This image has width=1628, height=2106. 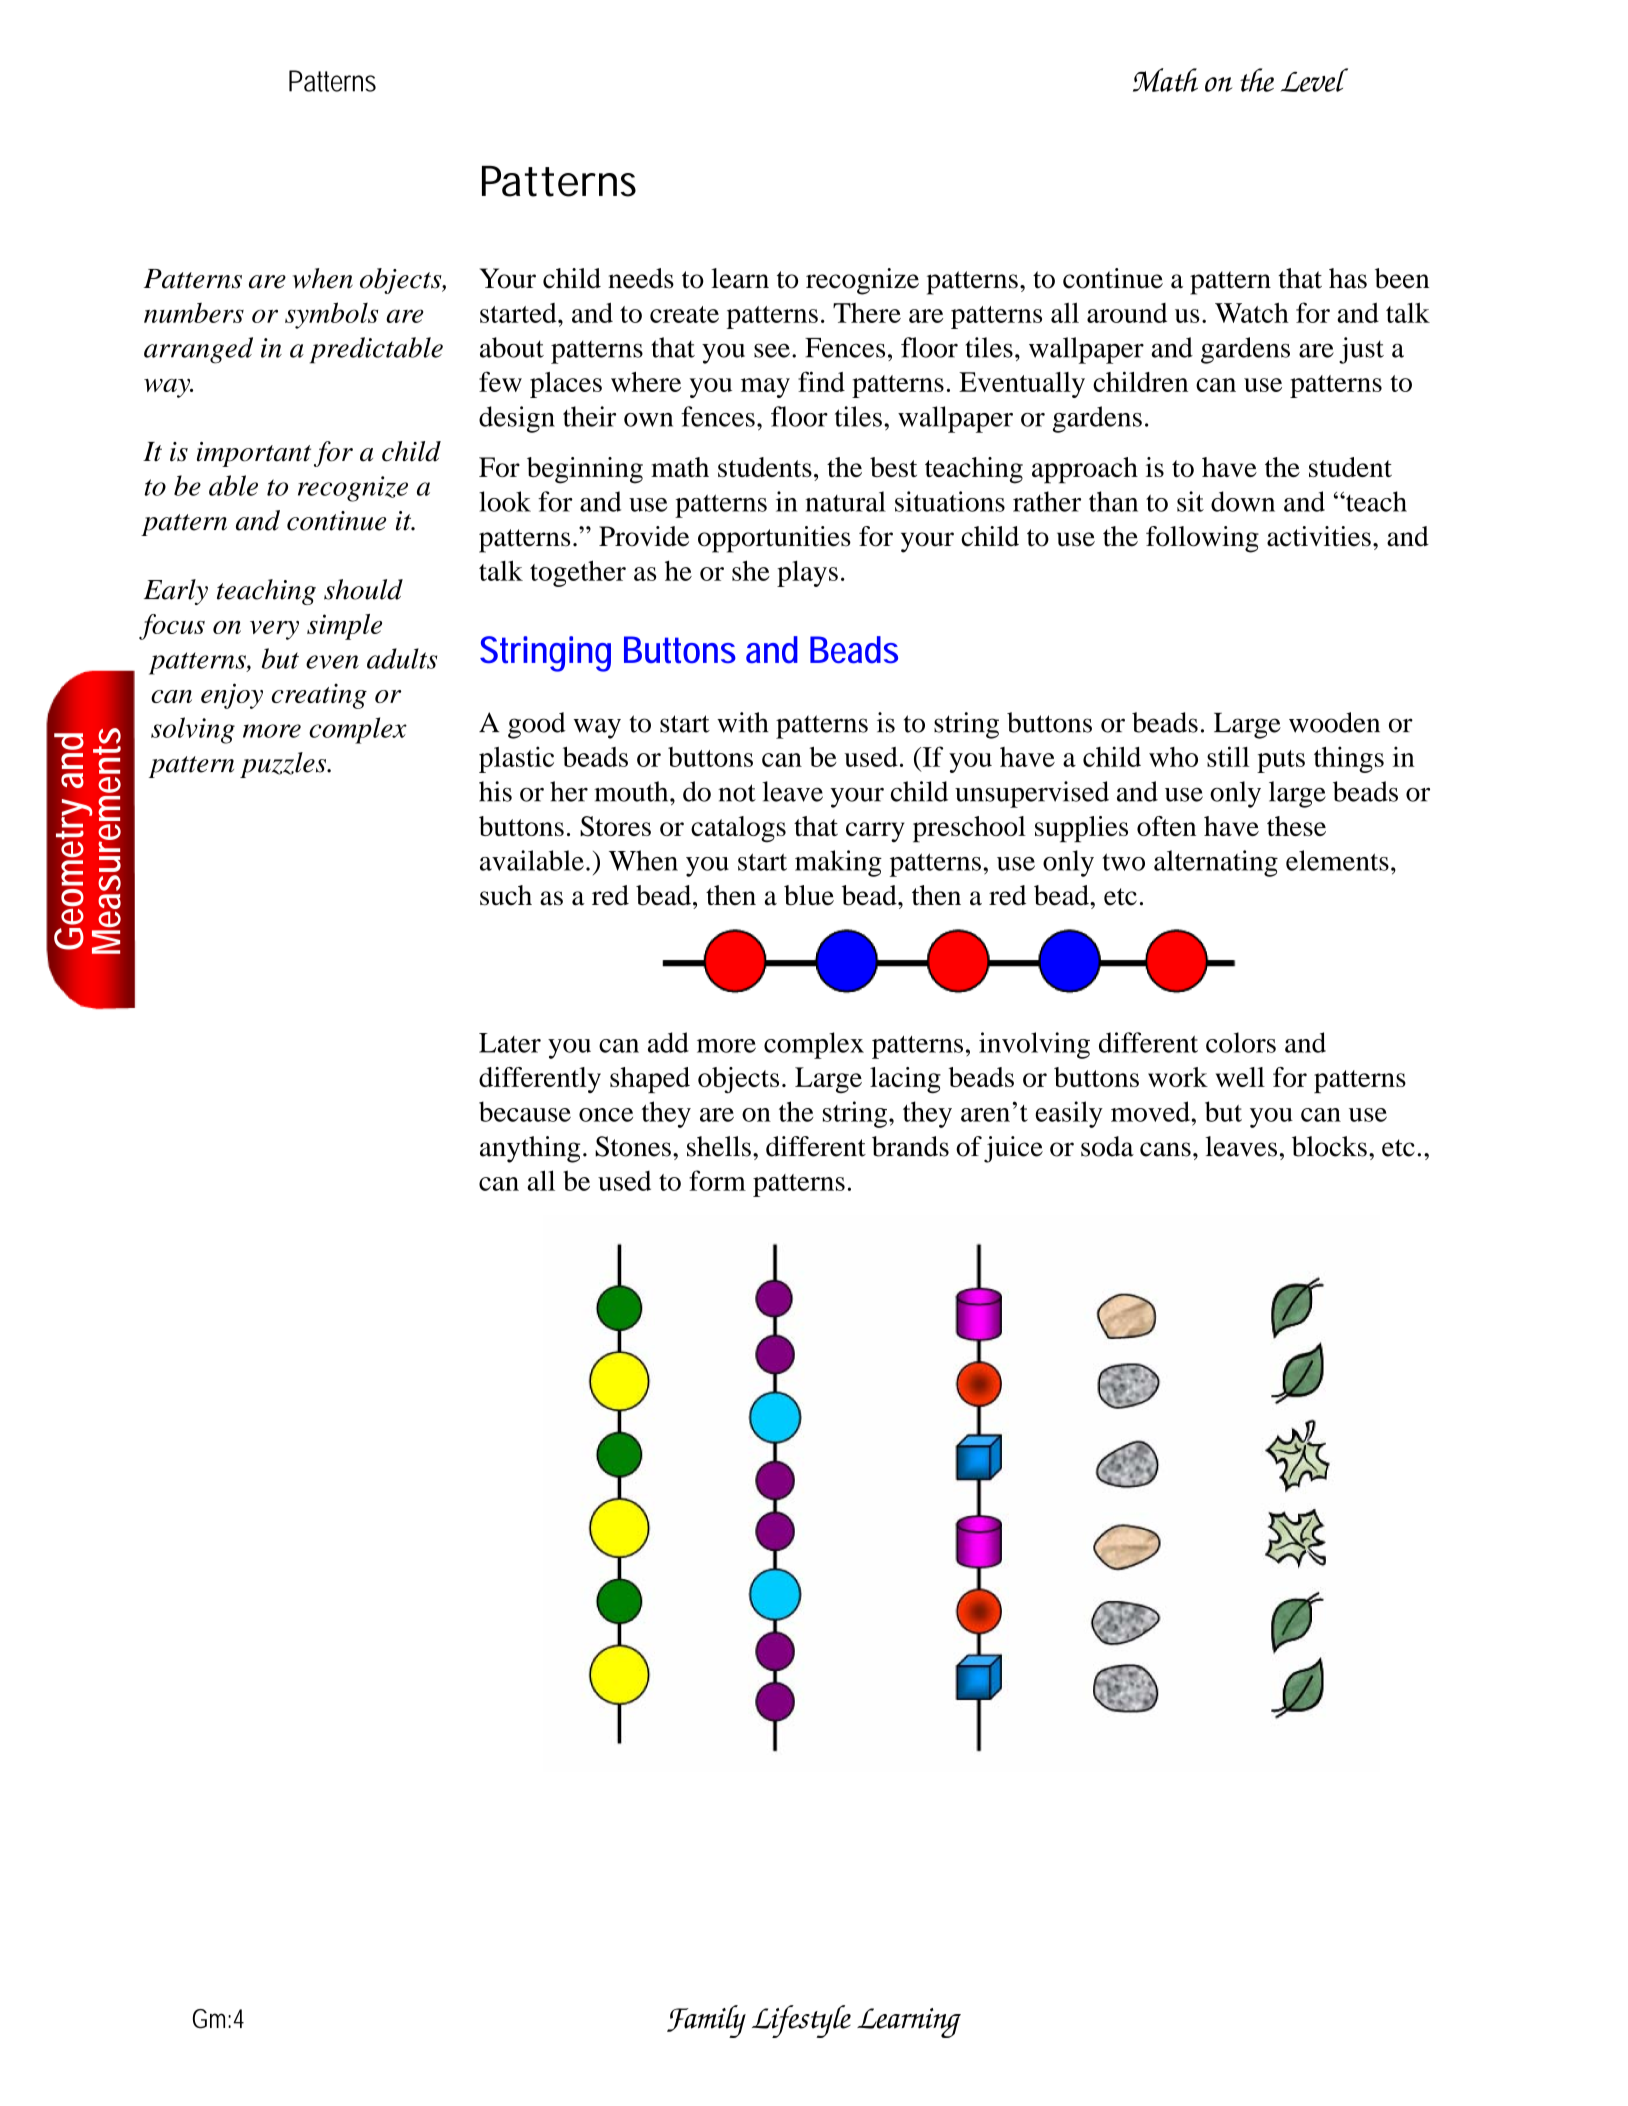 What do you see at coordinates (1252, 312) in the image?
I see `Watch` at bounding box center [1252, 312].
